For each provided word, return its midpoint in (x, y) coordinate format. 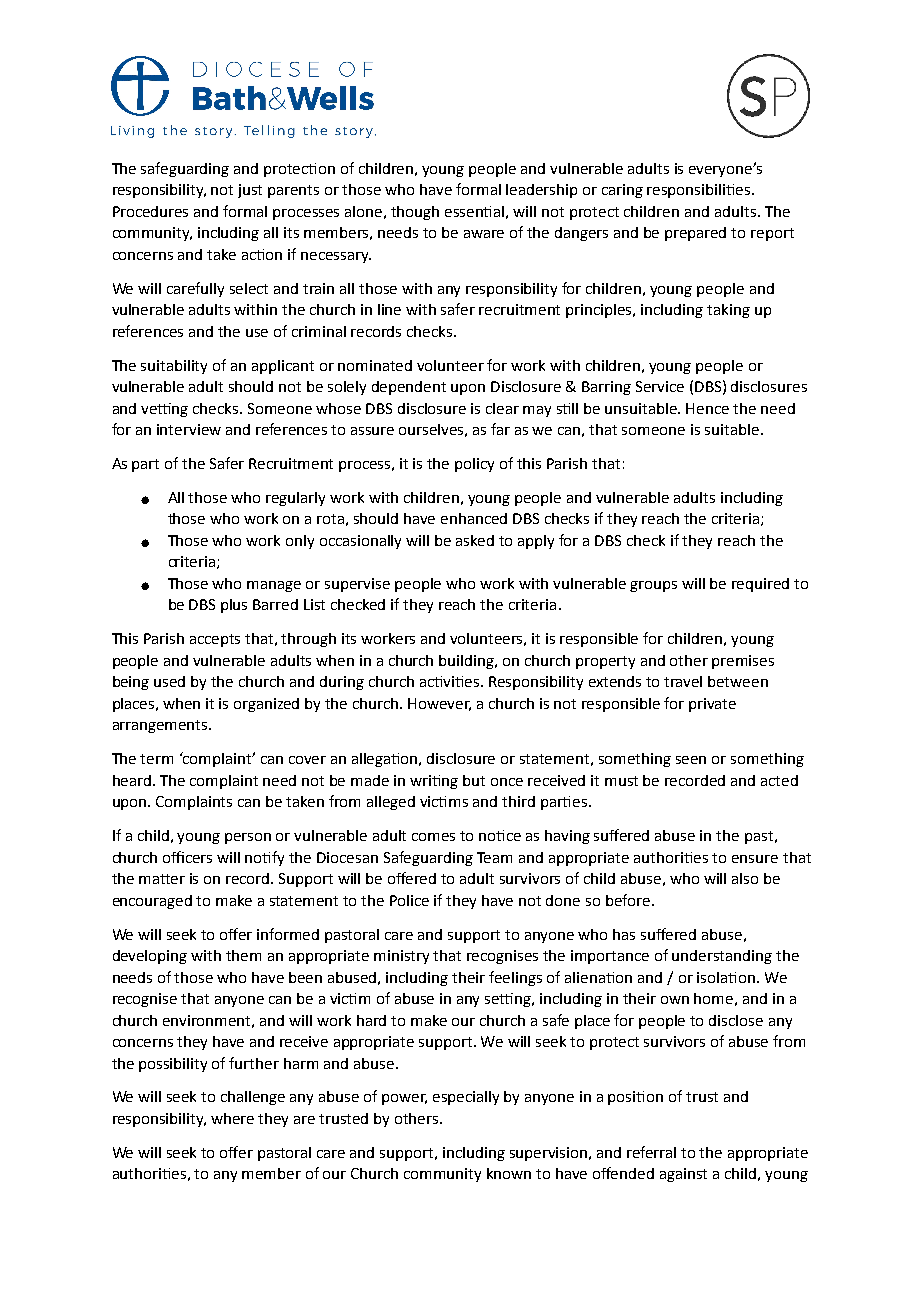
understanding (722, 957)
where (232, 1118)
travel (683, 681)
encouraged (152, 902)
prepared (695, 234)
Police (409, 900)
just (250, 191)
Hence (707, 408)
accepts (215, 640)
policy (474, 465)
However (439, 704)
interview (189, 429)
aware (484, 234)
